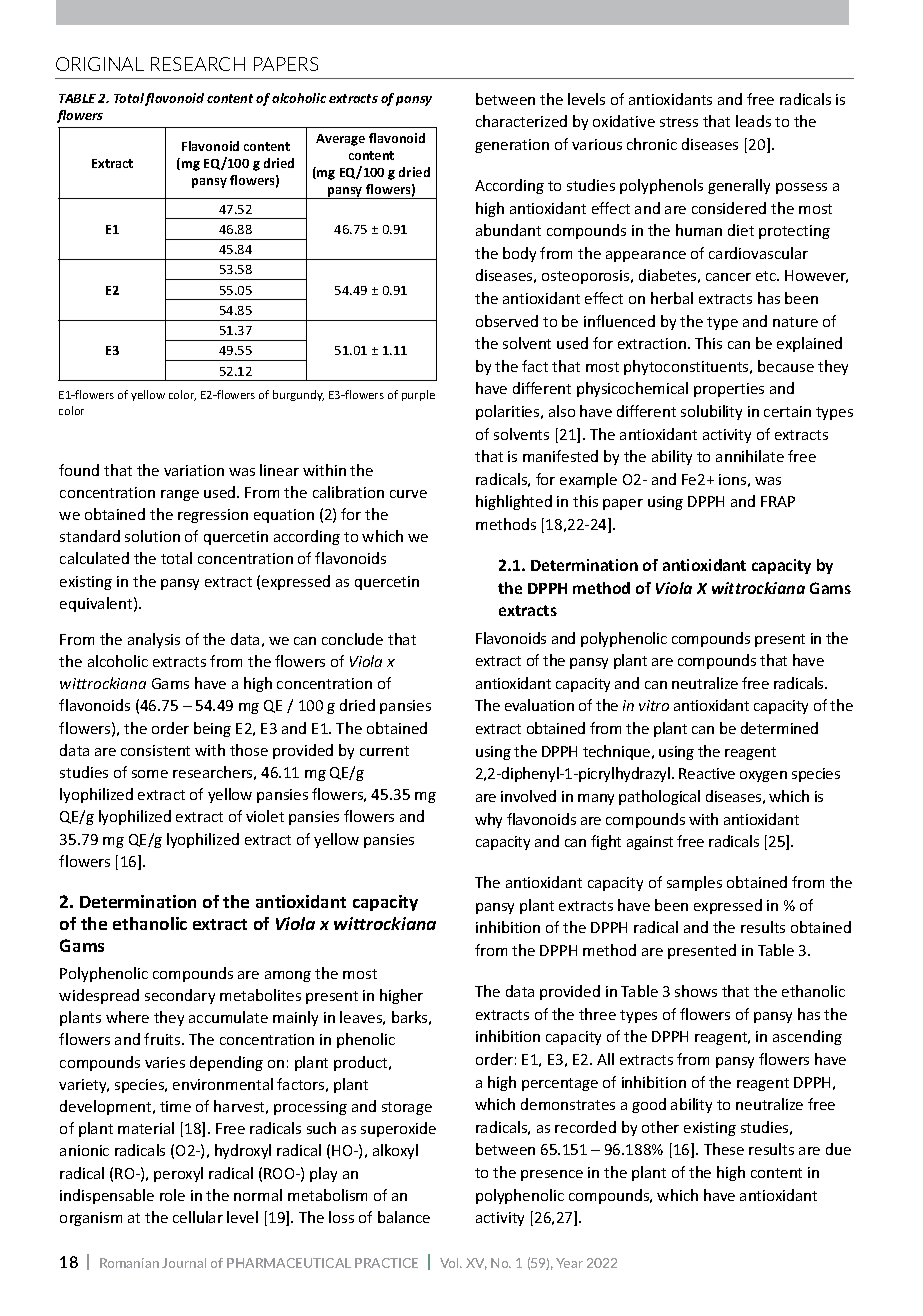  I want to click on leads, so click(753, 121).
